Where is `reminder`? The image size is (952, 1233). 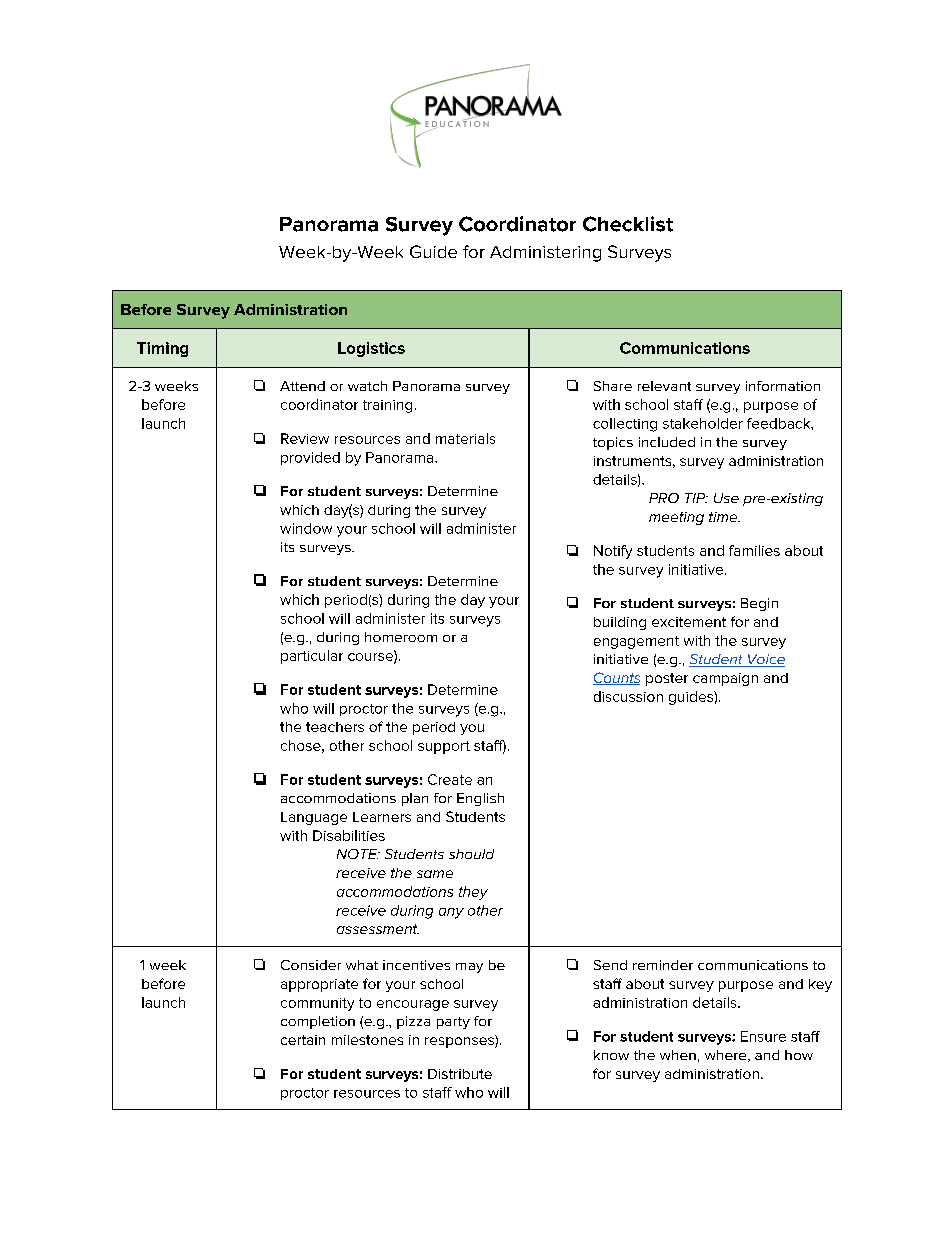
reminder is located at coordinates (663, 965).
